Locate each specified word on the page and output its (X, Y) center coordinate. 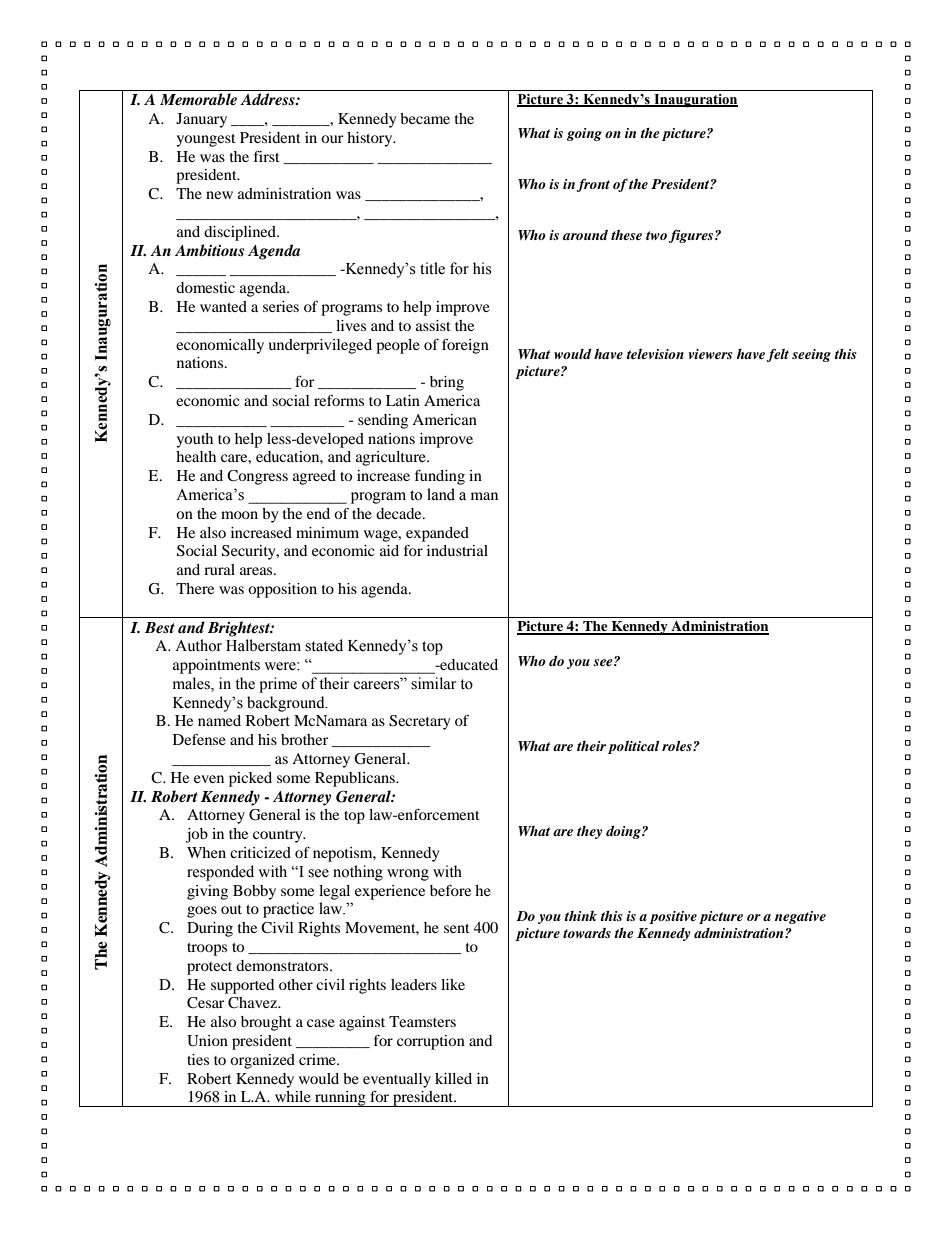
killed (453, 1078)
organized (262, 1061)
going (584, 134)
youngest (206, 140)
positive (673, 917)
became (425, 118)
